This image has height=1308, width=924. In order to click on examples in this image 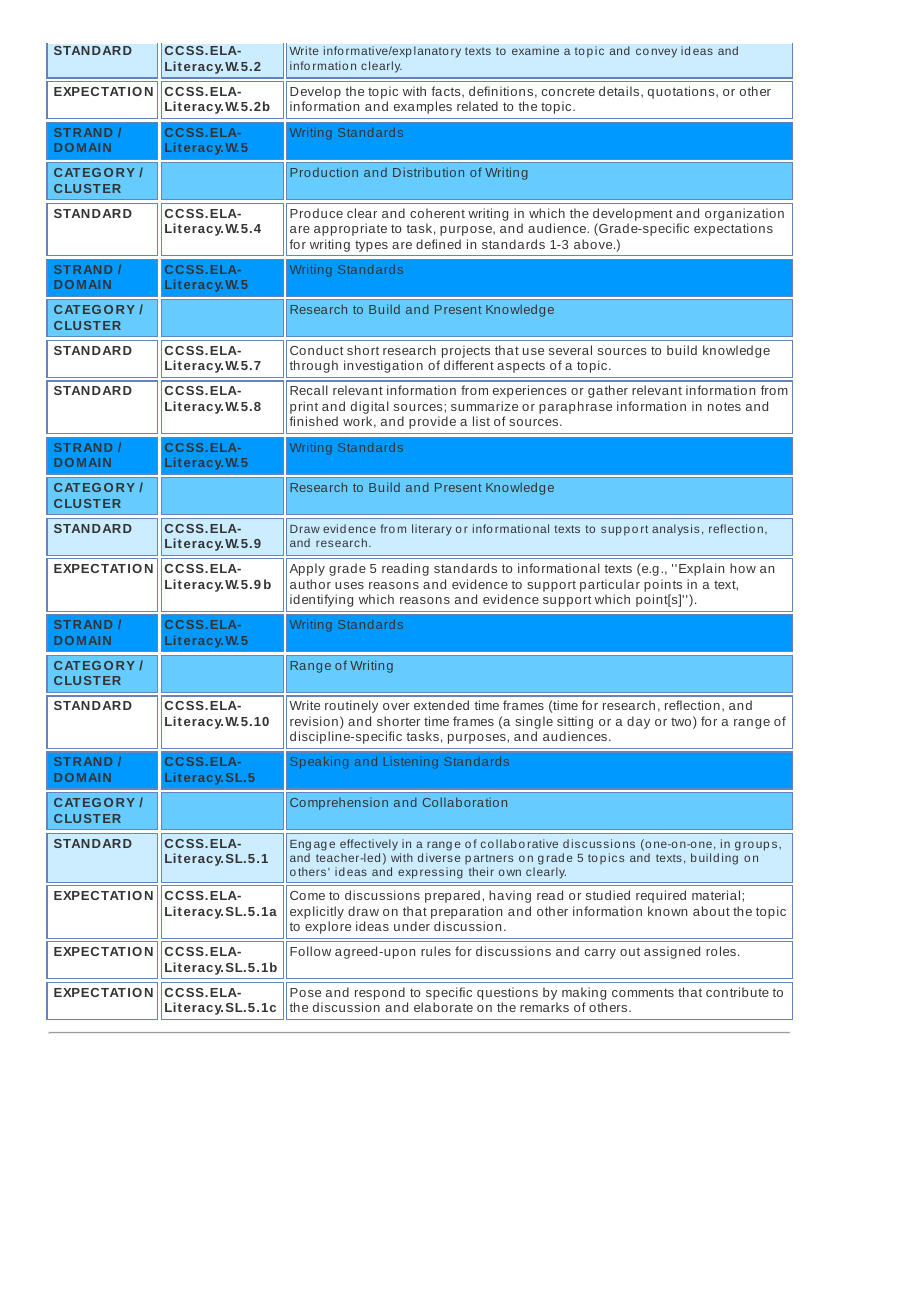, I will do `click(423, 107)`.
